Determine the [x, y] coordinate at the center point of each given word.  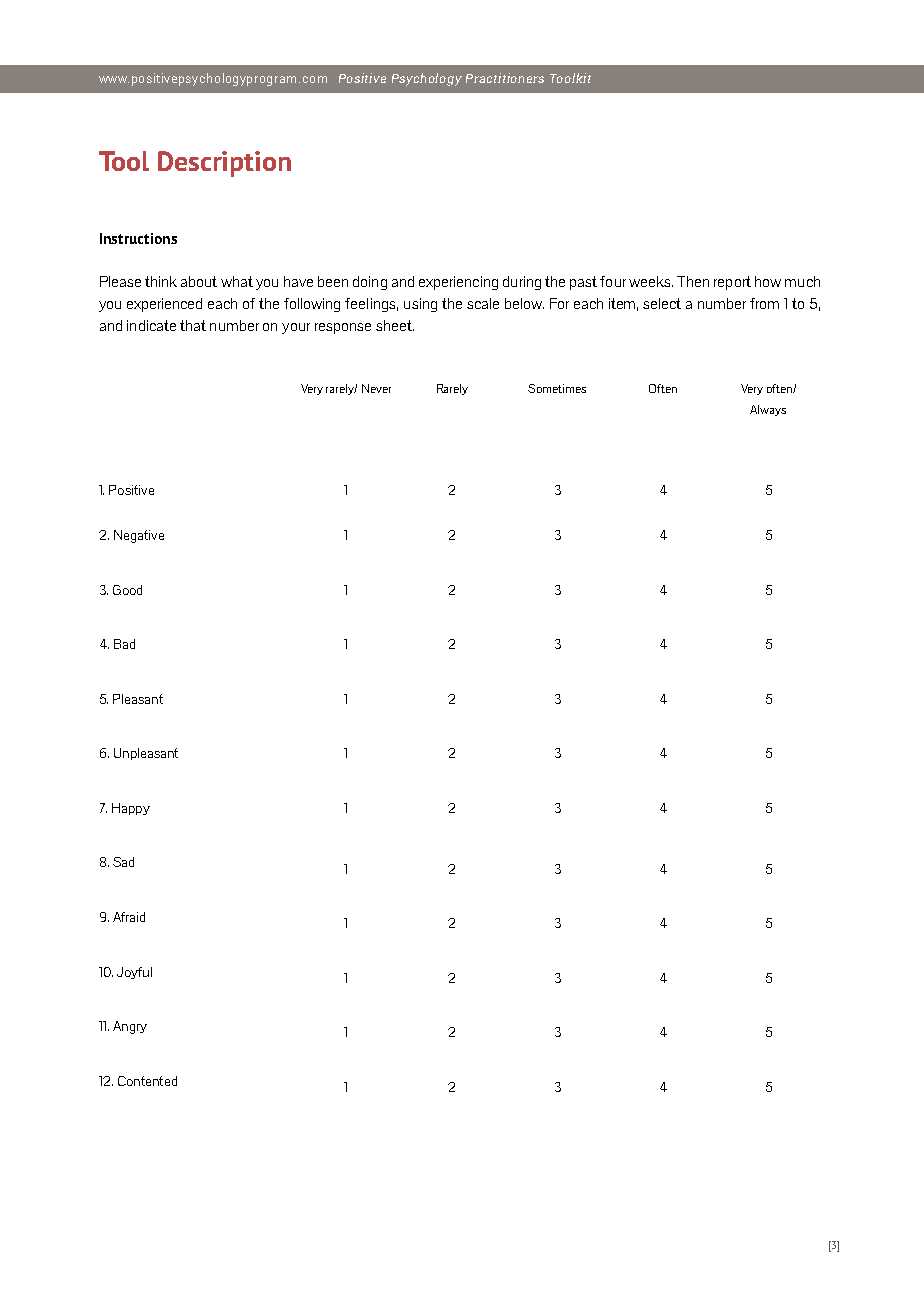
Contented [147, 1081]
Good [127, 590]
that [193, 325]
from [764, 303]
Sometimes [557, 388]
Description [224, 164]
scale [483, 303]
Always [768, 410]
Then [693, 281]
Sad [123, 862]
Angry [130, 1027]
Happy [131, 809]
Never [376, 388]
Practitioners [505, 78]
